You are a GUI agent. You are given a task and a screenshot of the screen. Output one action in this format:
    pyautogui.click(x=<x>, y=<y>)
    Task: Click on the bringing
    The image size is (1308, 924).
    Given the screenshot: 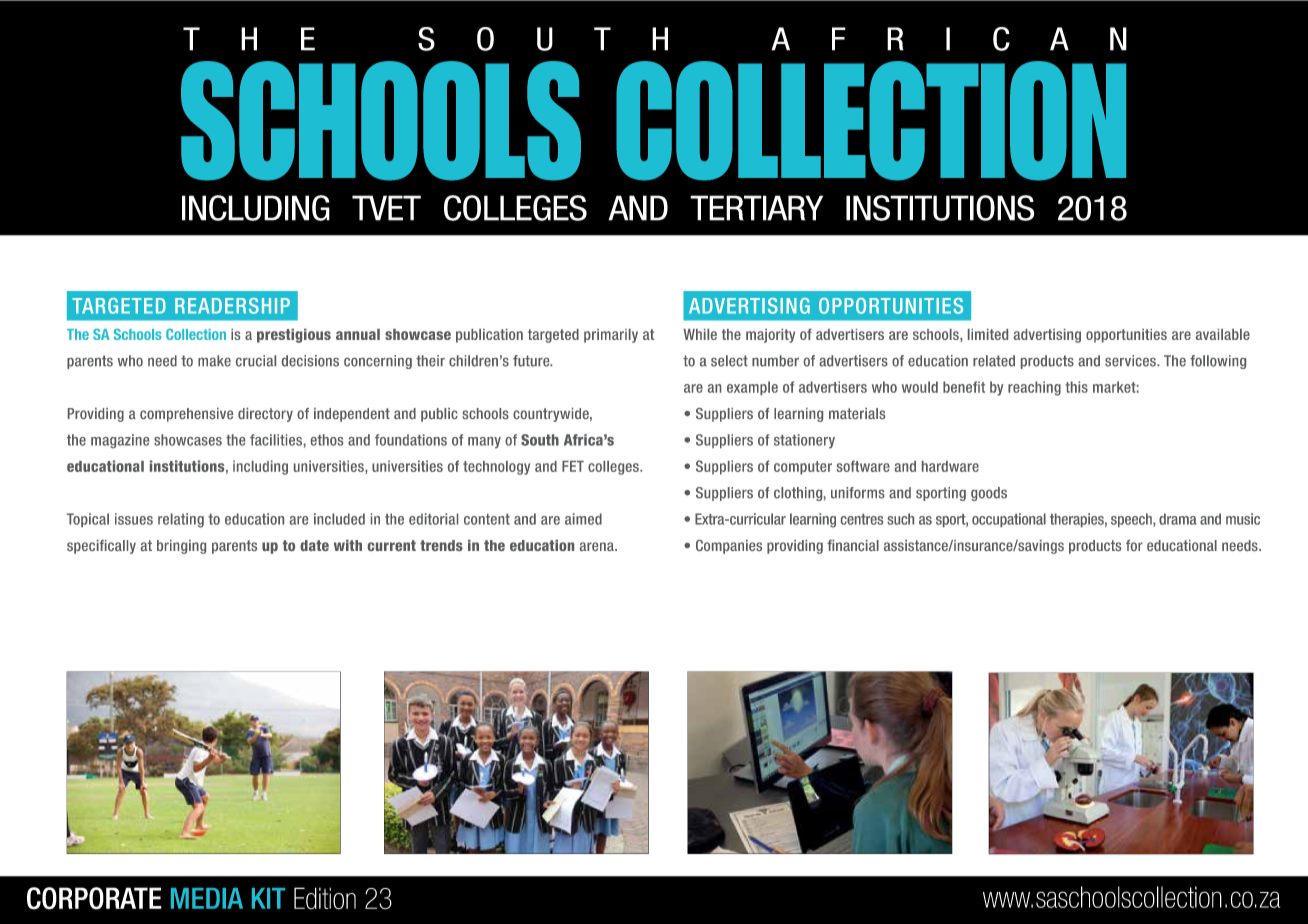 What is the action you would take?
    pyautogui.click(x=181, y=547)
